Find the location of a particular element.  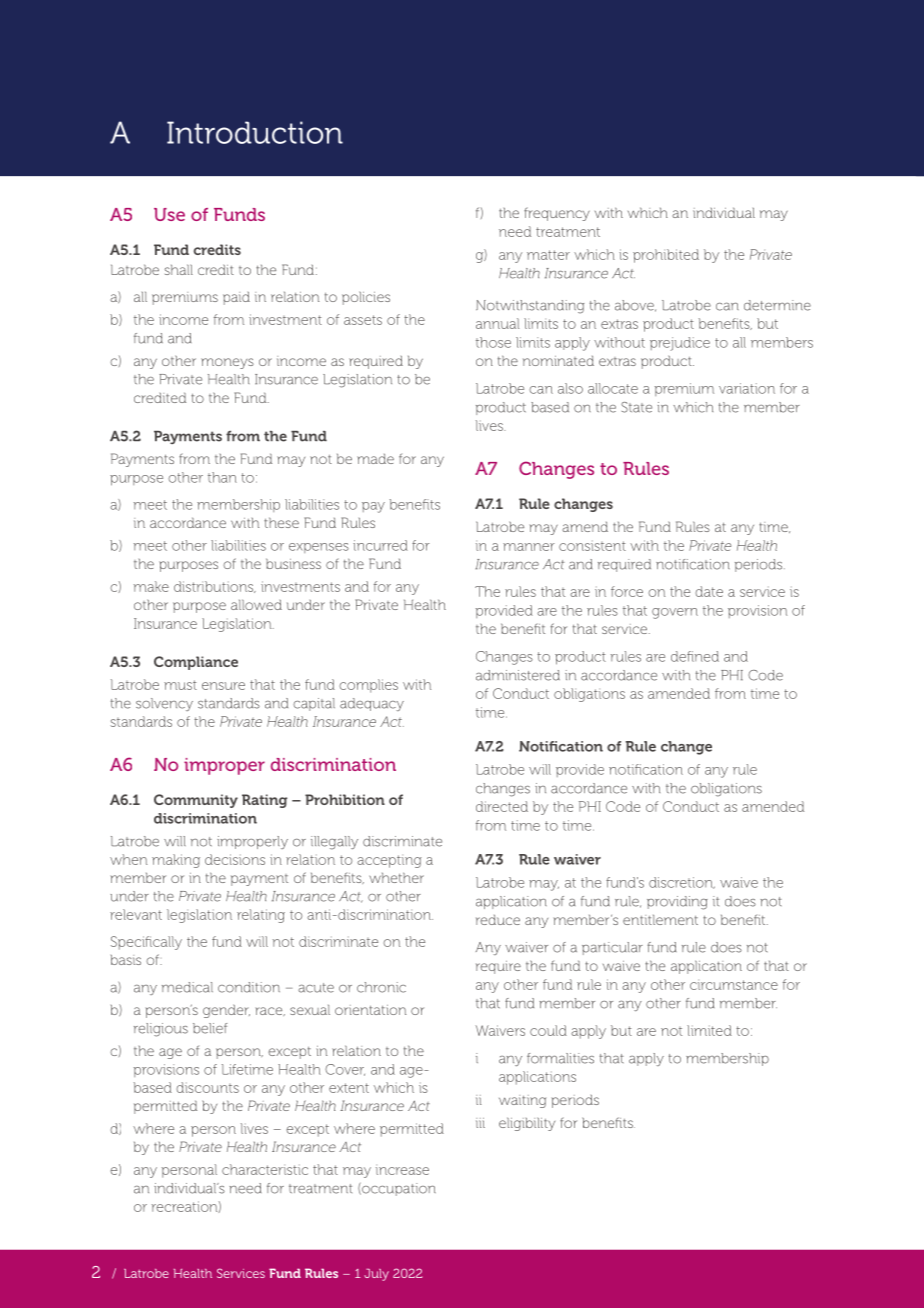

chronic is located at coordinates (381, 987).
